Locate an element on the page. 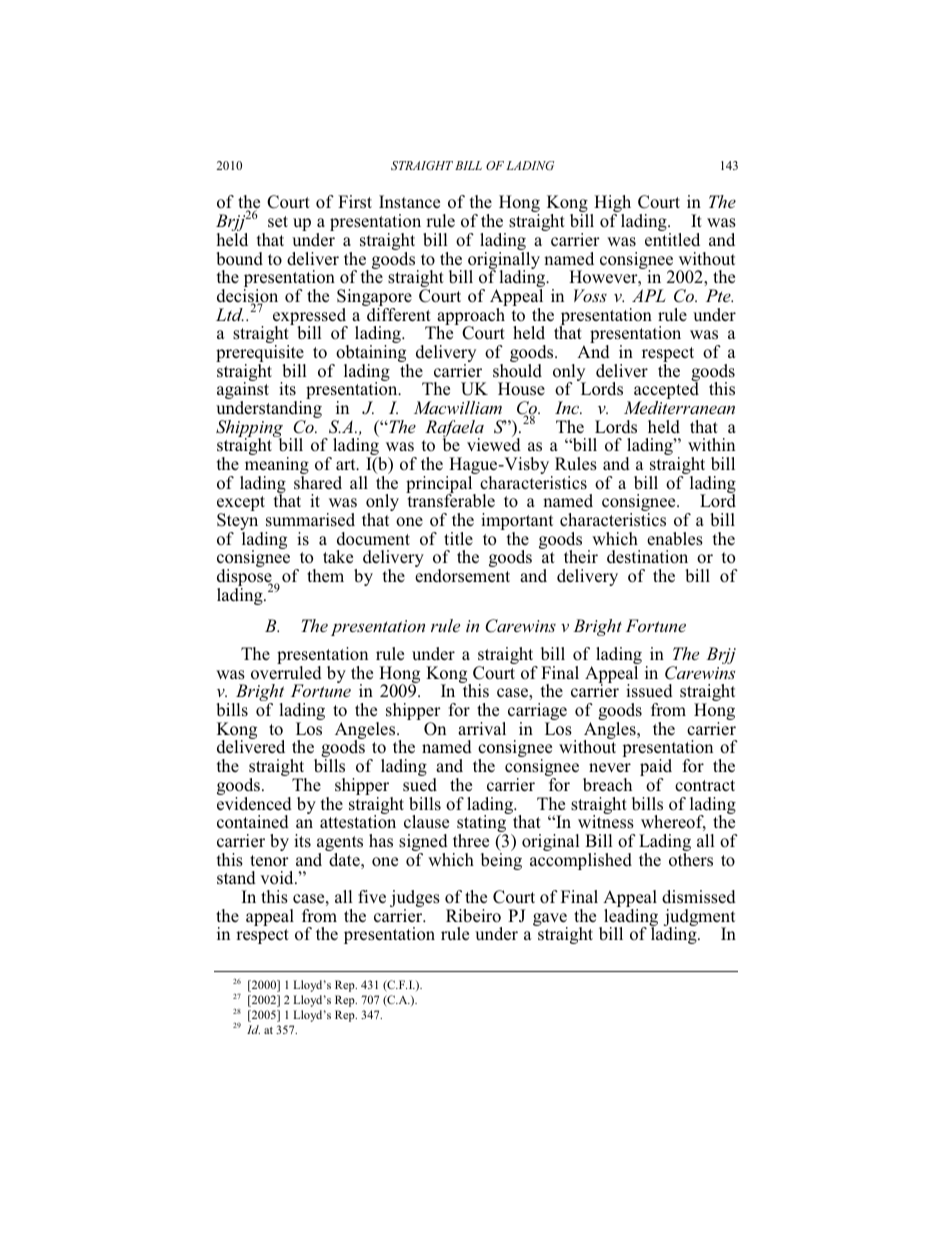 The width and height of the page is (952, 1233). Angeles is located at coordinates (366, 732).
